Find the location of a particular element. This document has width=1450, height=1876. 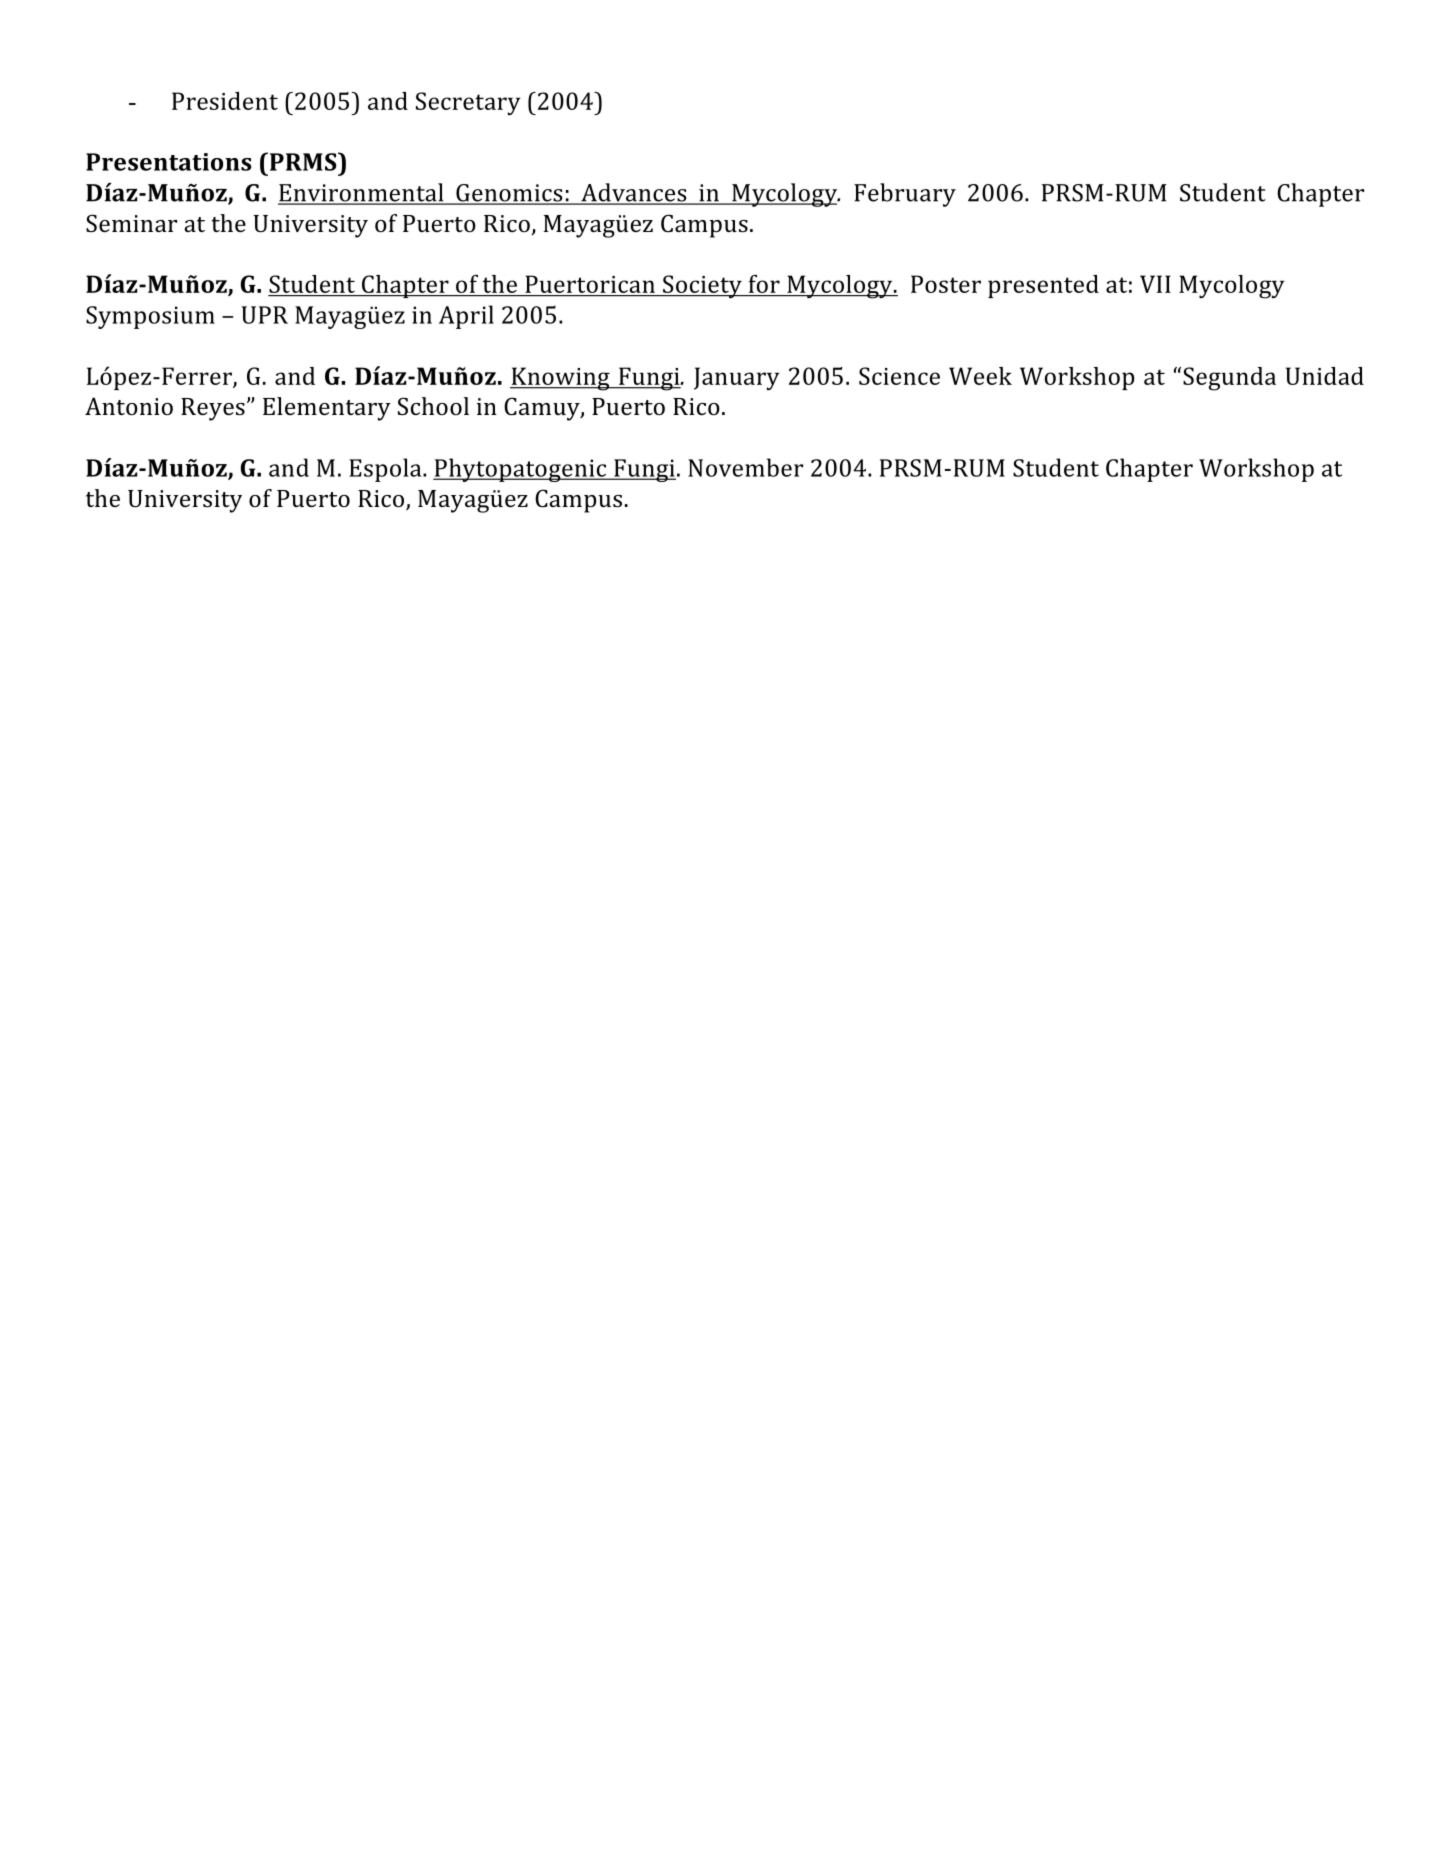

President is located at coordinates (225, 101).
